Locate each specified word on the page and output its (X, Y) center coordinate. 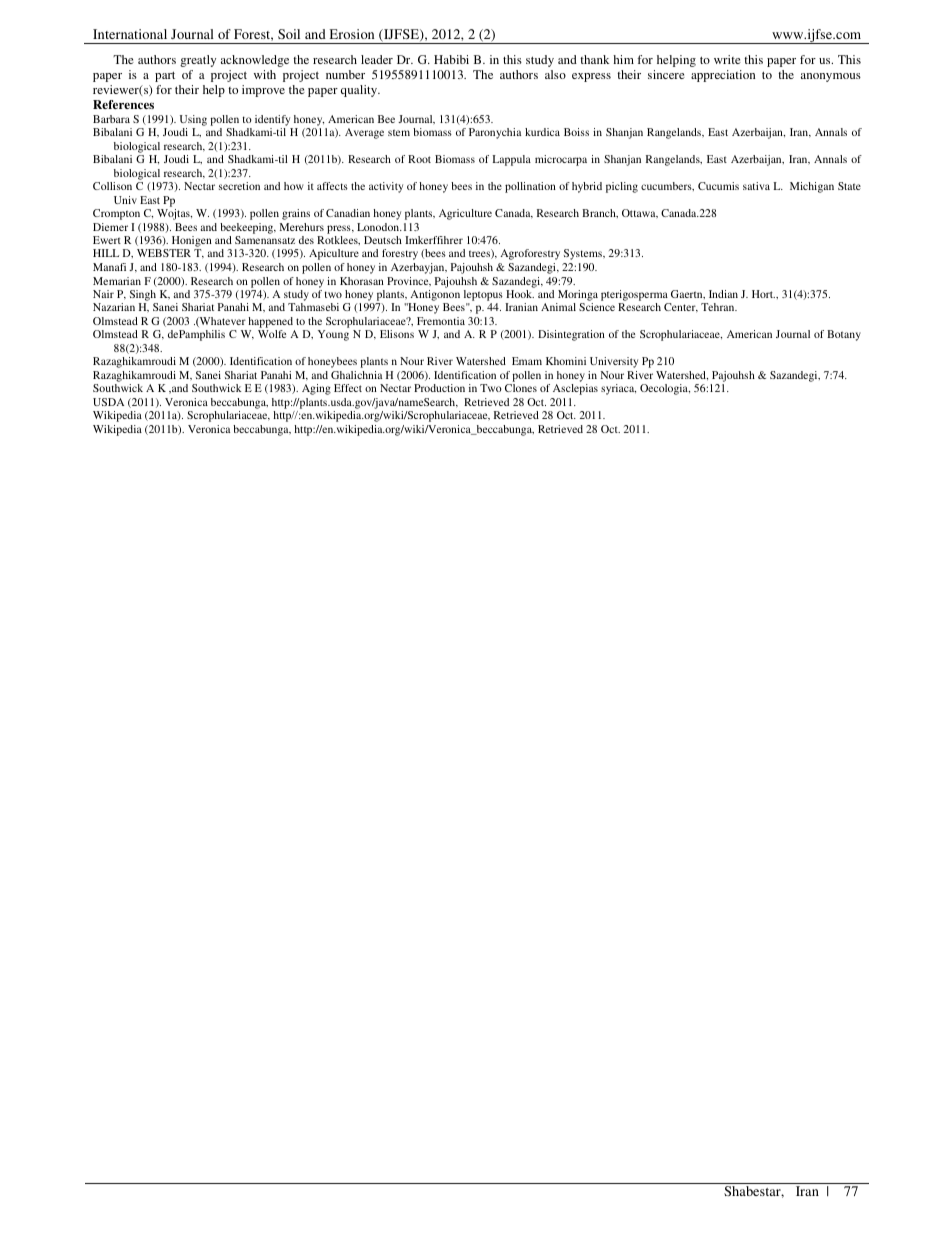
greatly (198, 61)
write (727, 59)
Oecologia (665, 389)
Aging (316, 389)
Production (439, 388)
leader (377, 59)
